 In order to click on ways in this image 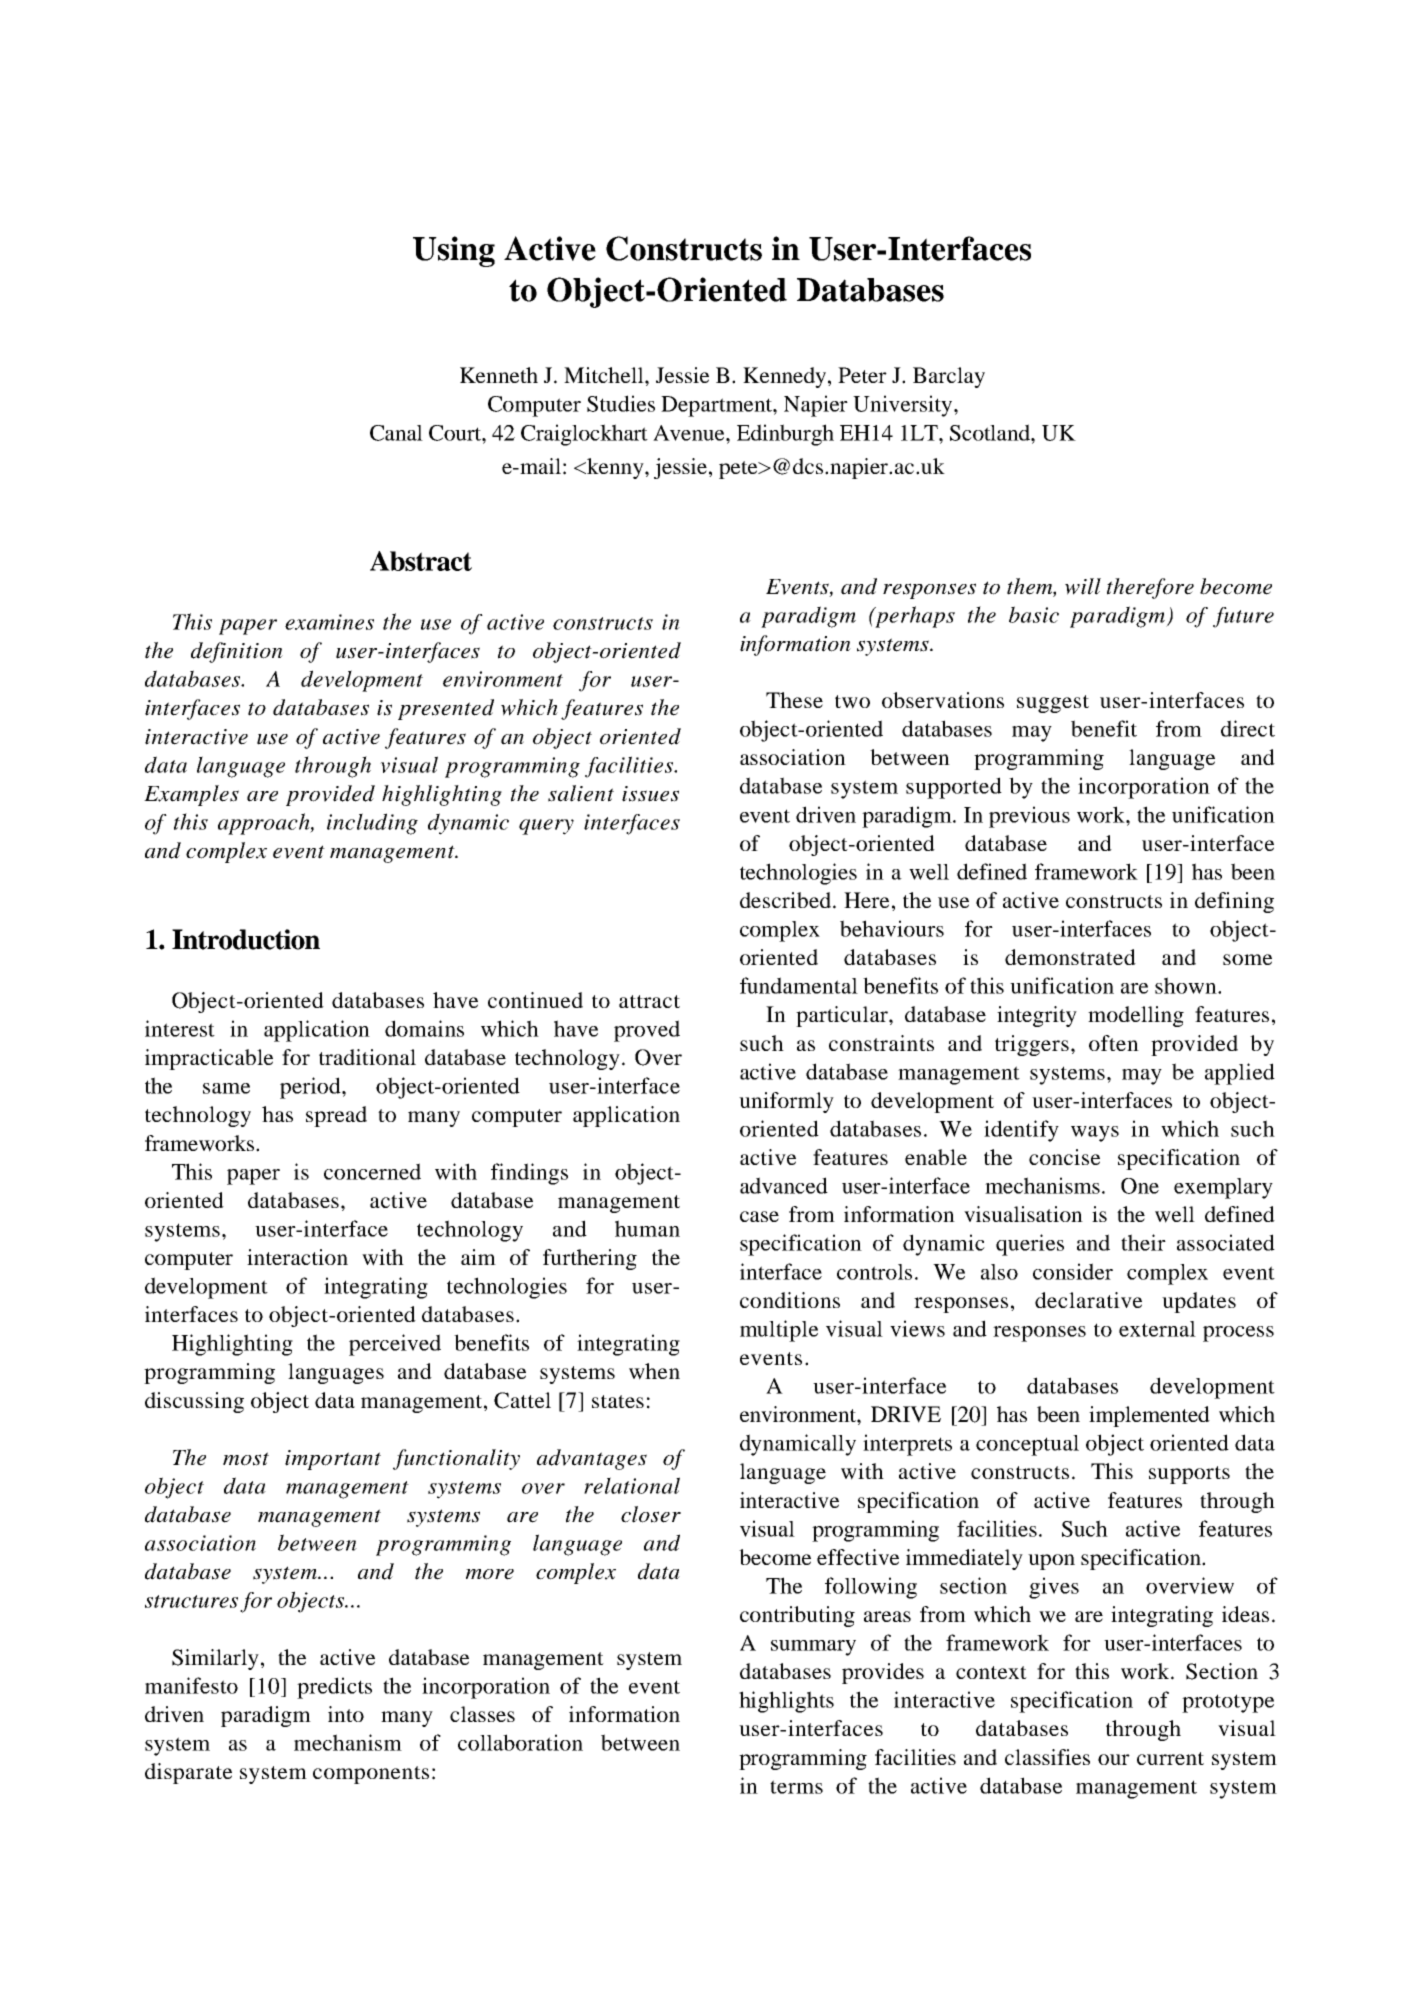, I will do `click(1095, 1134)`.
